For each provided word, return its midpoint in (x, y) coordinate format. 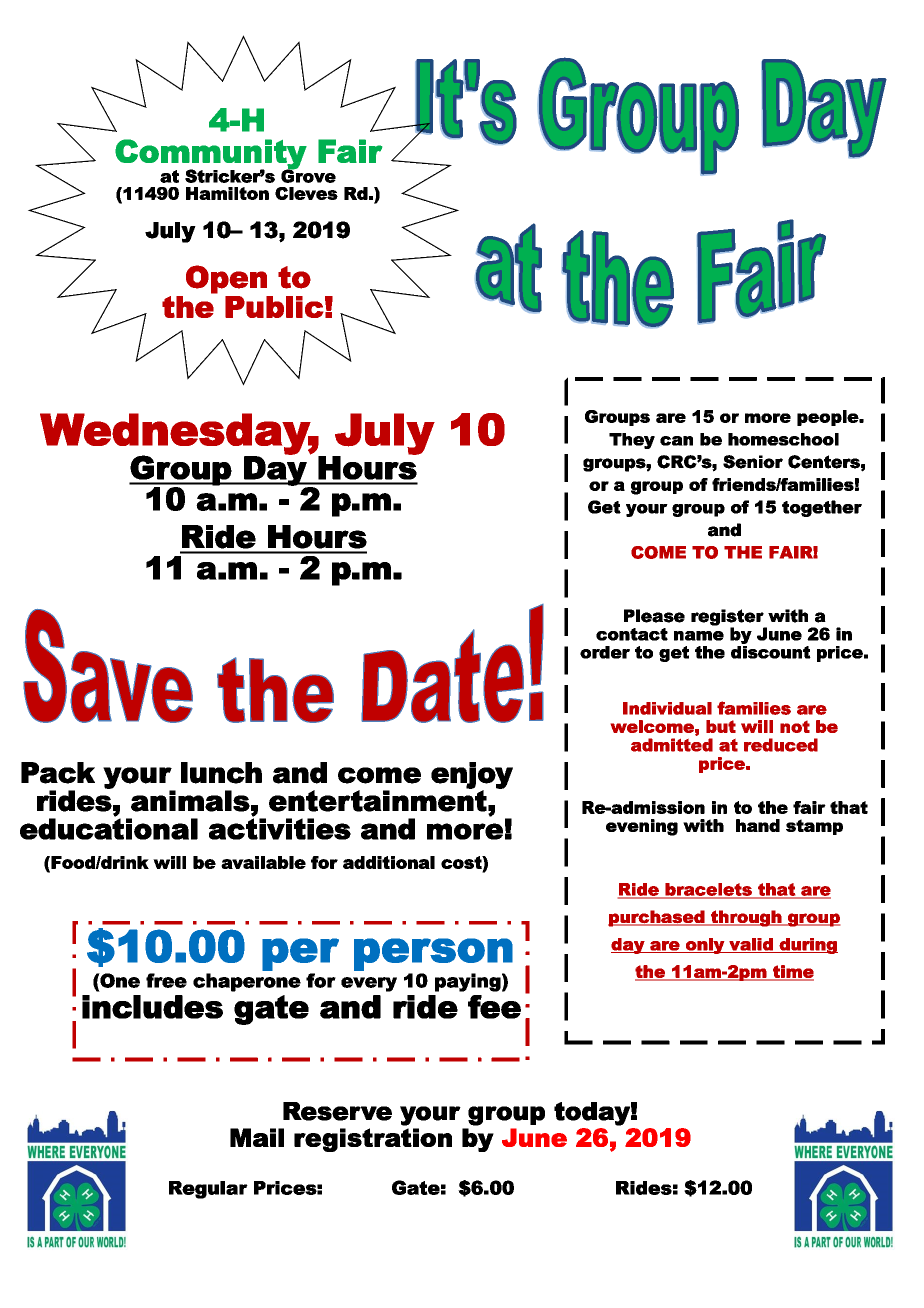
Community (211, 155)
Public (274, 307)
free (166, 980)
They (632, 441)
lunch (221, 773)
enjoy (472, 776)
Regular (208, 1190)
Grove (308, 175)
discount (771, 651)
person (433, 954)
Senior (753, 462)
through (746, 918)
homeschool (783, 439)
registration (373, 1140)
